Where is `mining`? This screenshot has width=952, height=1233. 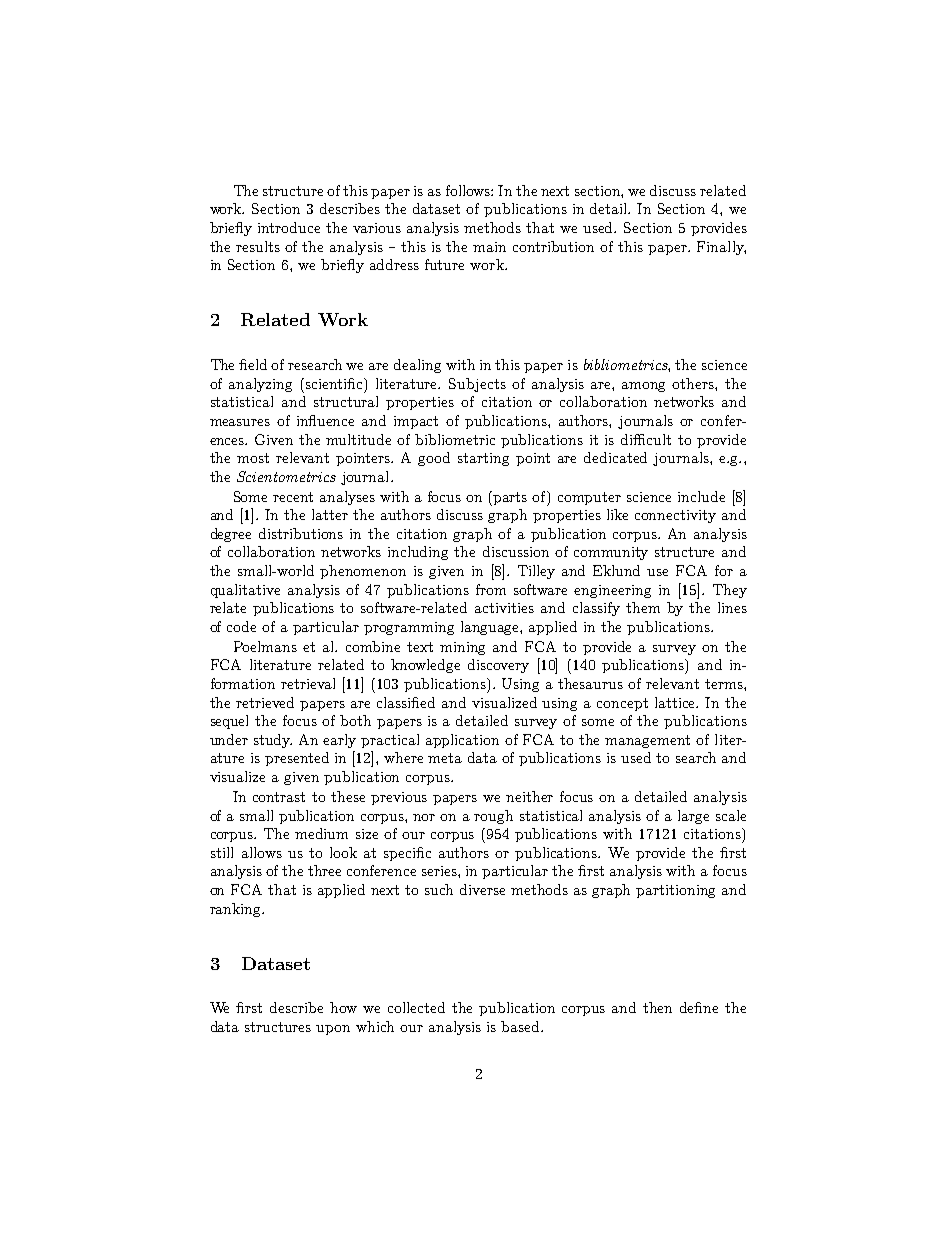 mining is located at coordinates (462, 648).
